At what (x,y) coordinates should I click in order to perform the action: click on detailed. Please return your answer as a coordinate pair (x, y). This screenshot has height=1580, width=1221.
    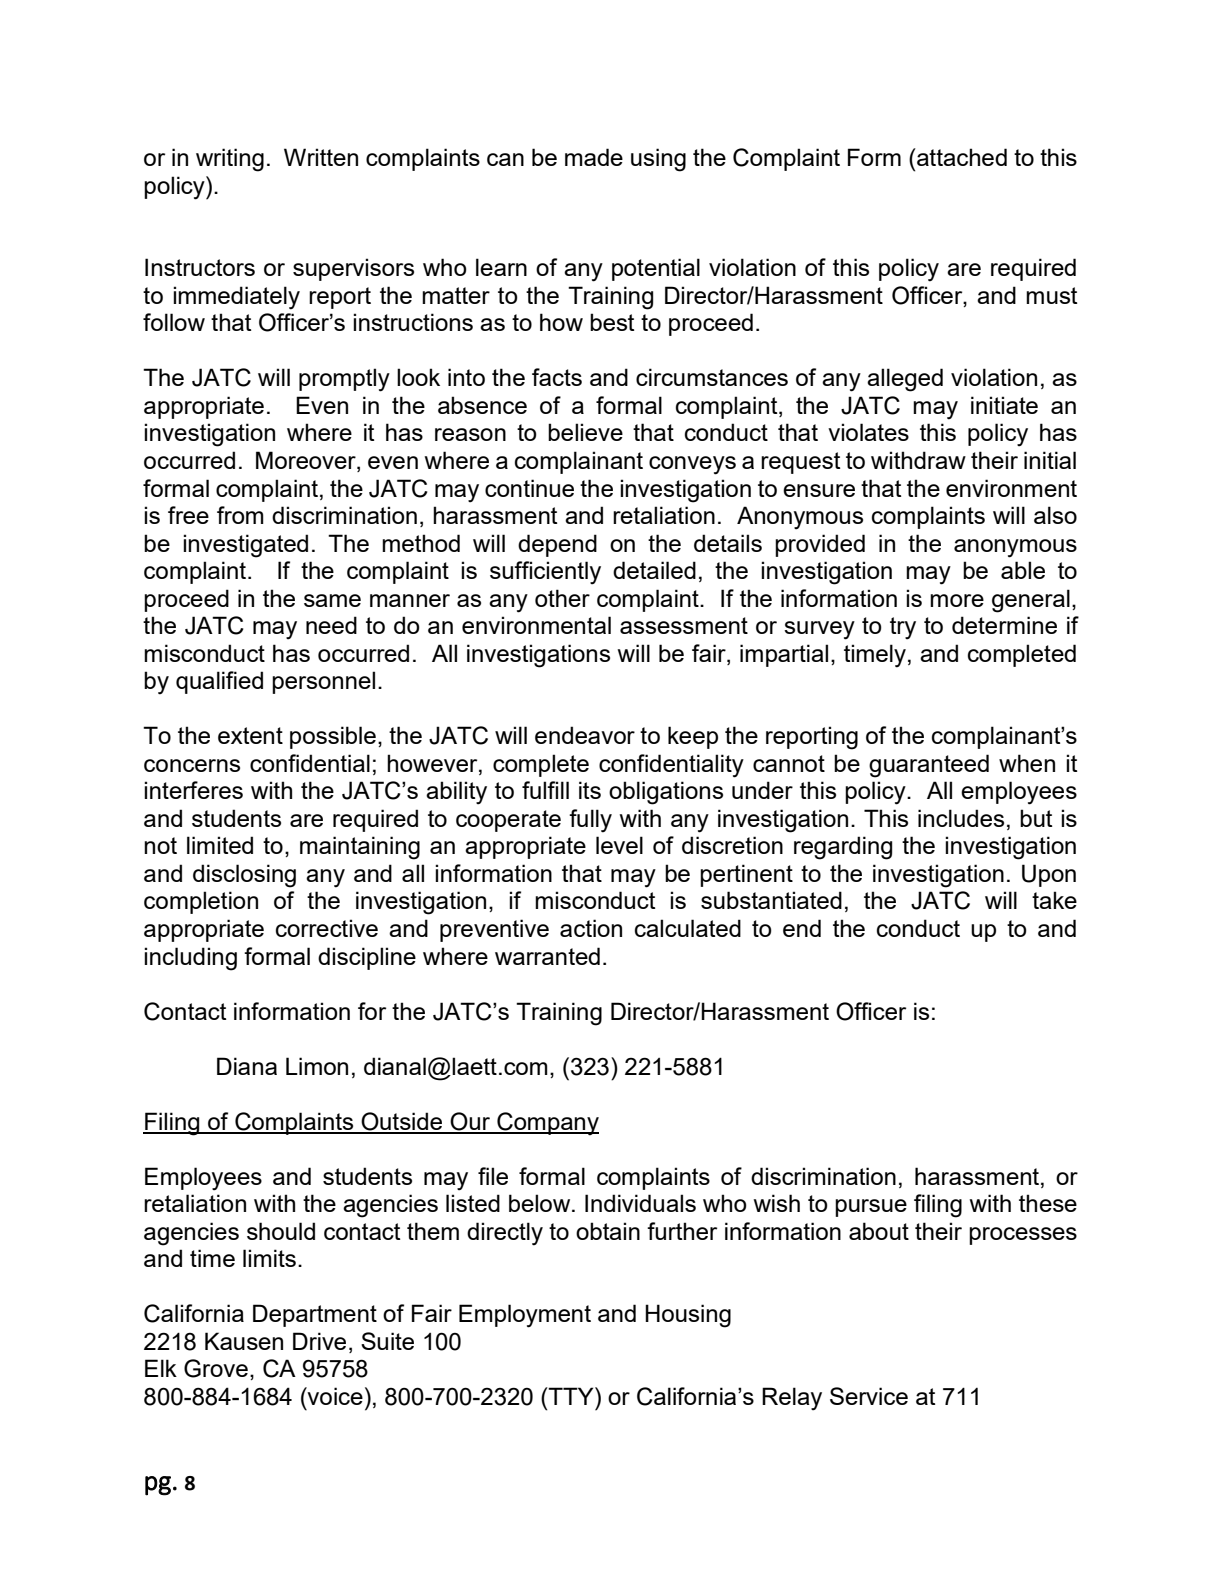
    Looking at the image, I should click on (654, 570).
